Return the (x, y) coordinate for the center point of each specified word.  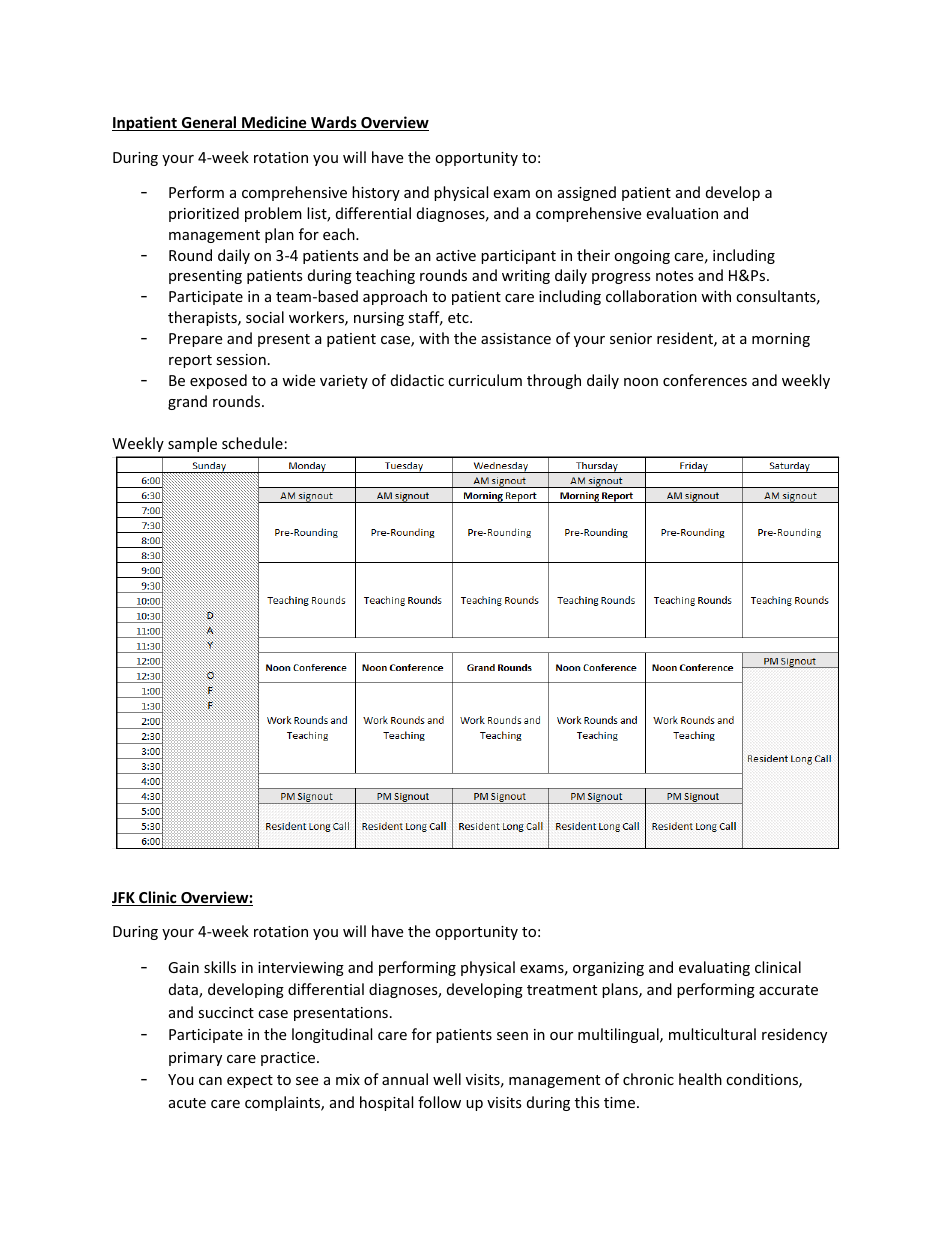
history (376, 193)
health (700, 1079)
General (209, 123)
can (210, 1081)
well (447, 1079)
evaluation (682, 213)
